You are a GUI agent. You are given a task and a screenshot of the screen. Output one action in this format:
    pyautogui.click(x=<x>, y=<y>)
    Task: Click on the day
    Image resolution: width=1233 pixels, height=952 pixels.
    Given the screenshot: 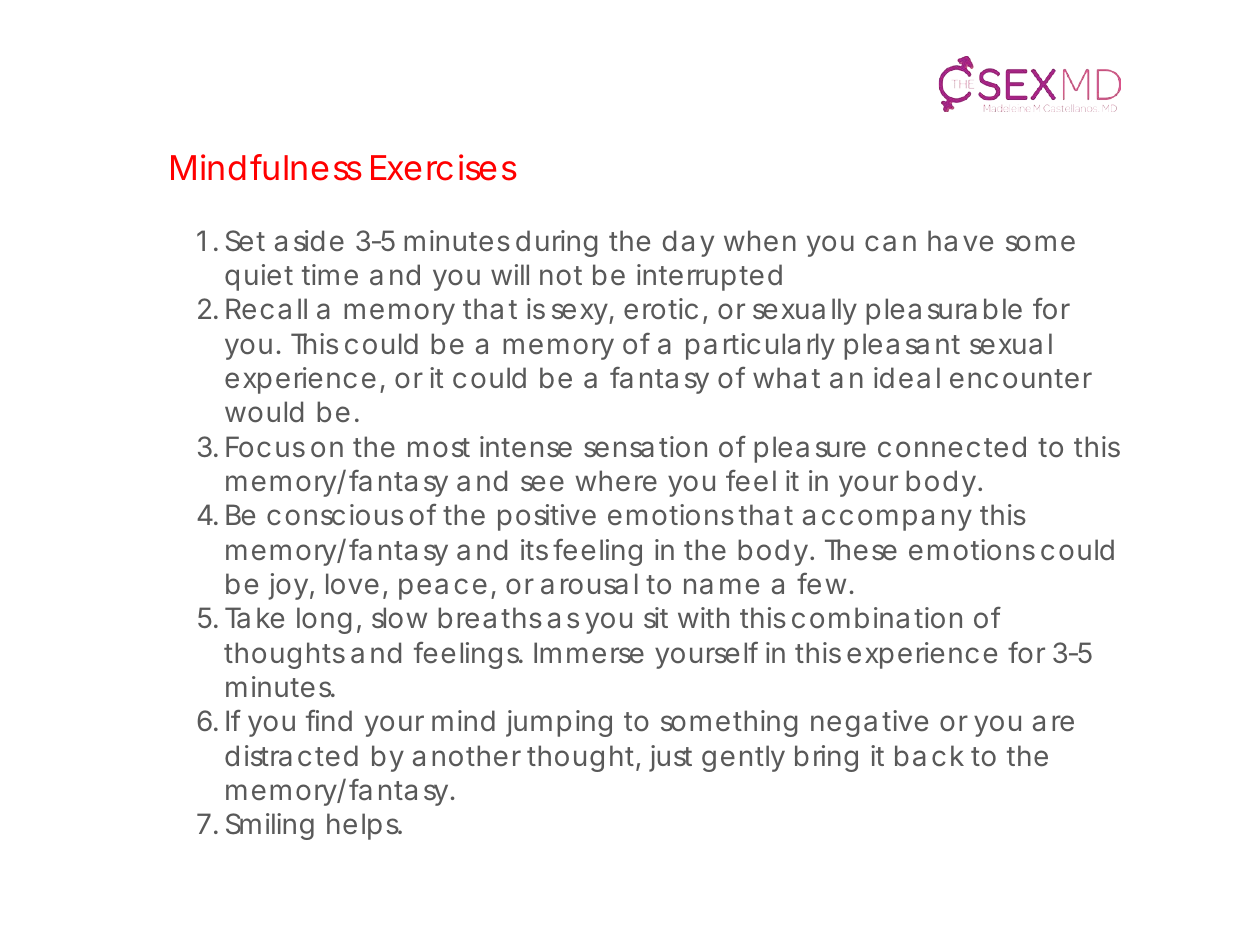 What is the action you would take?
    pyautogui.click(x=688, y=243)
